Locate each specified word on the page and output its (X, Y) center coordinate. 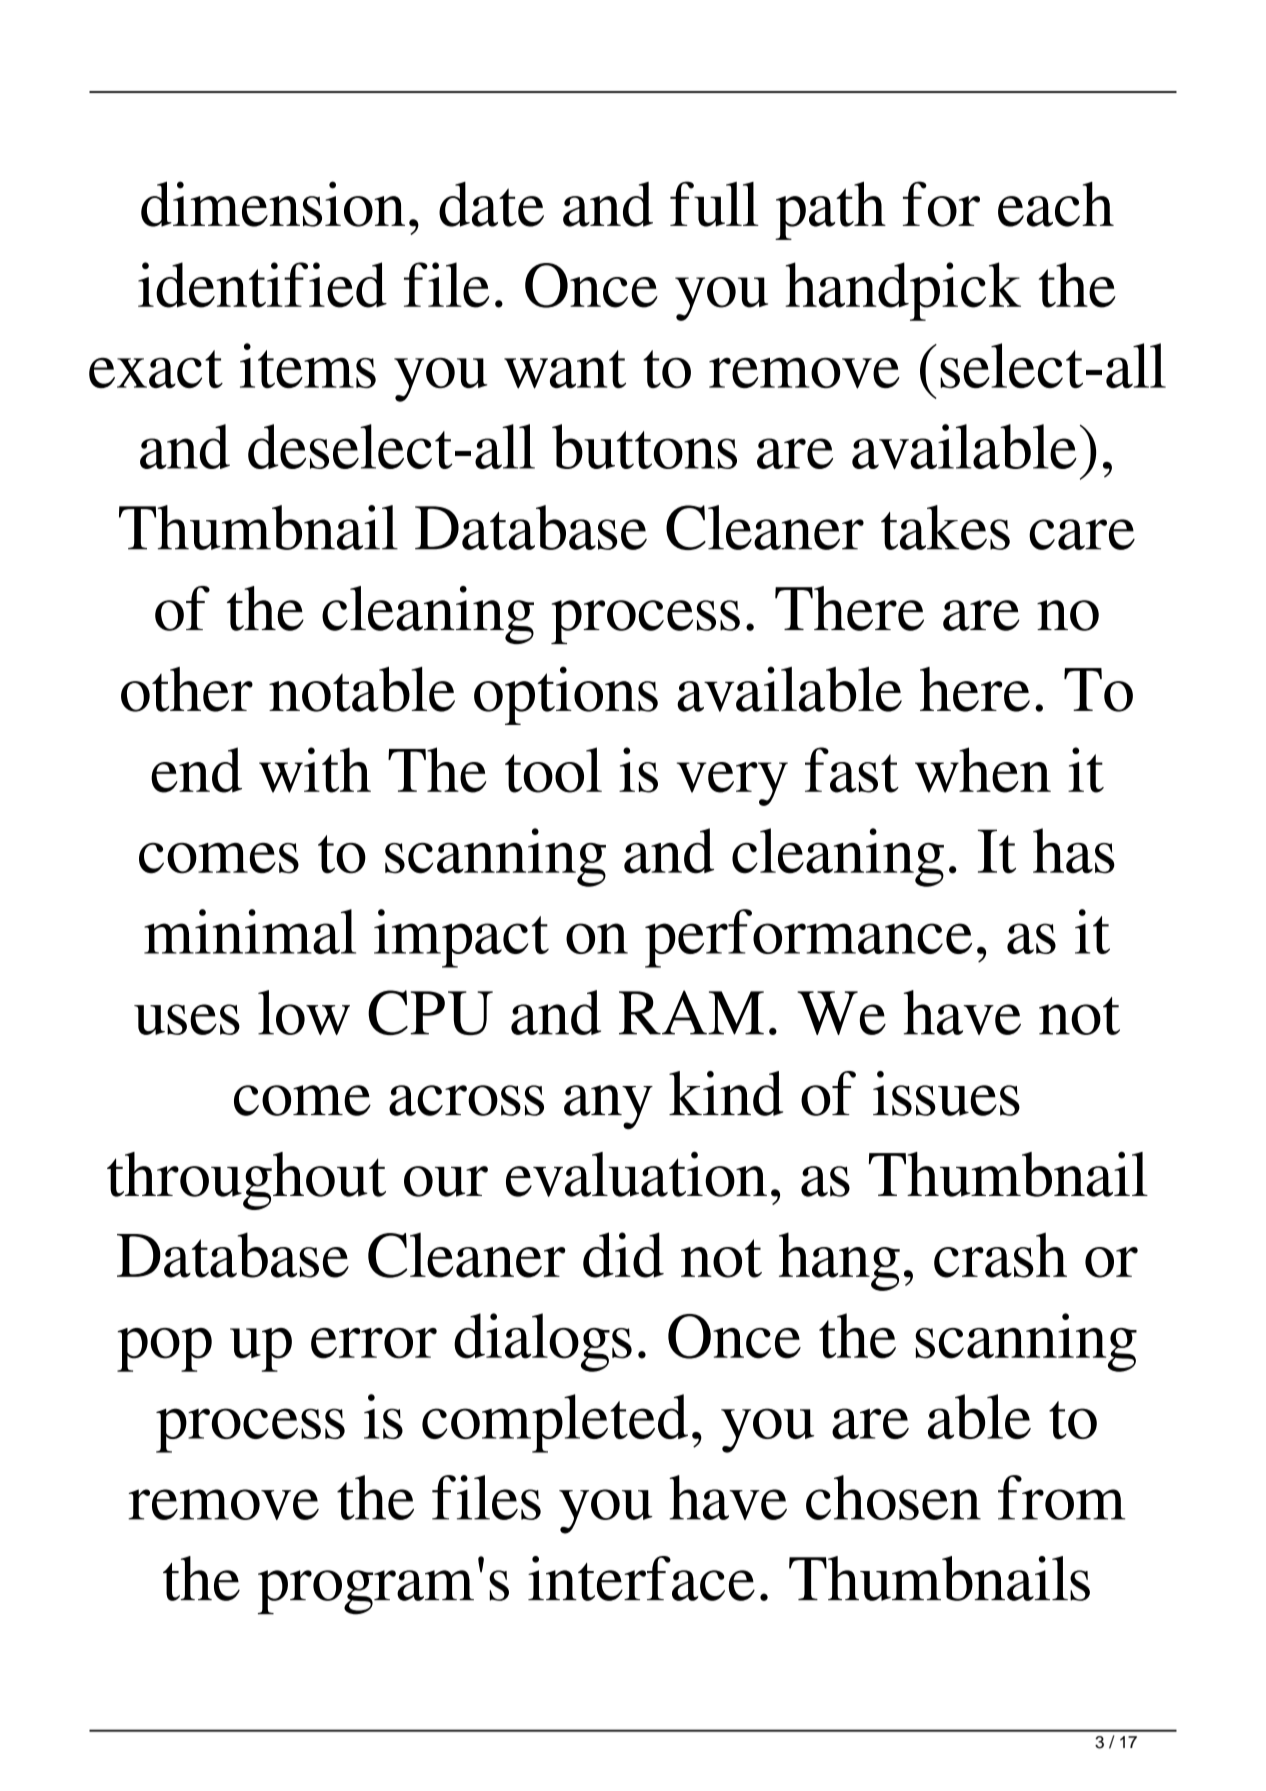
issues (946, 1093)
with (315, 770)
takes (945, 527)
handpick (903, 291)
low (304, 1012)
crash (1000, 1255)
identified (262, 285)
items (308, 365)
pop (164, 1350)
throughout (246, 1181)
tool (553, 770)
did (623, 1255)
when (983, 770)
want (565, 369)
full (714, 204)
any (608, 1107)
